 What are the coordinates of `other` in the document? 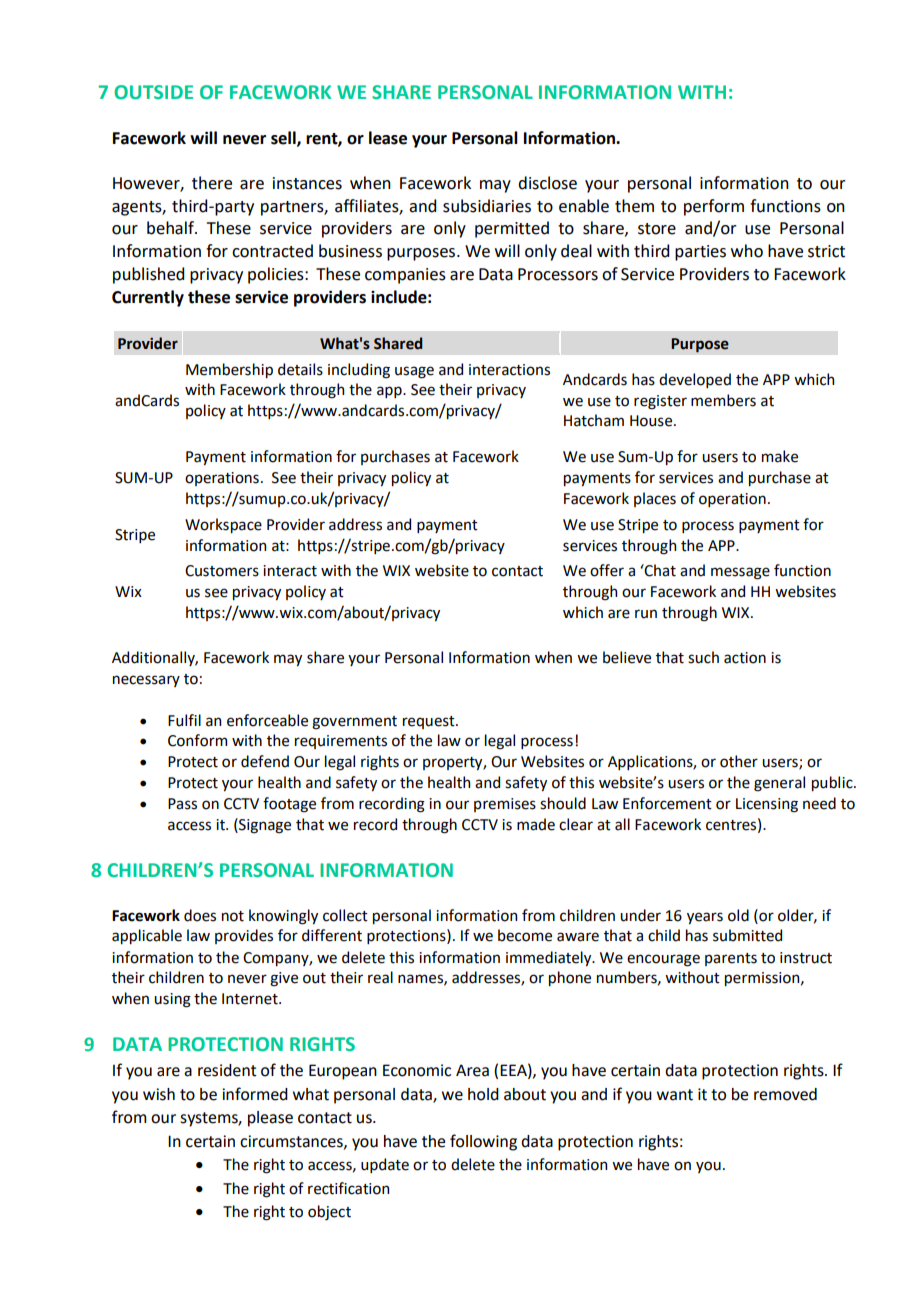 It's located at (739, 761).
